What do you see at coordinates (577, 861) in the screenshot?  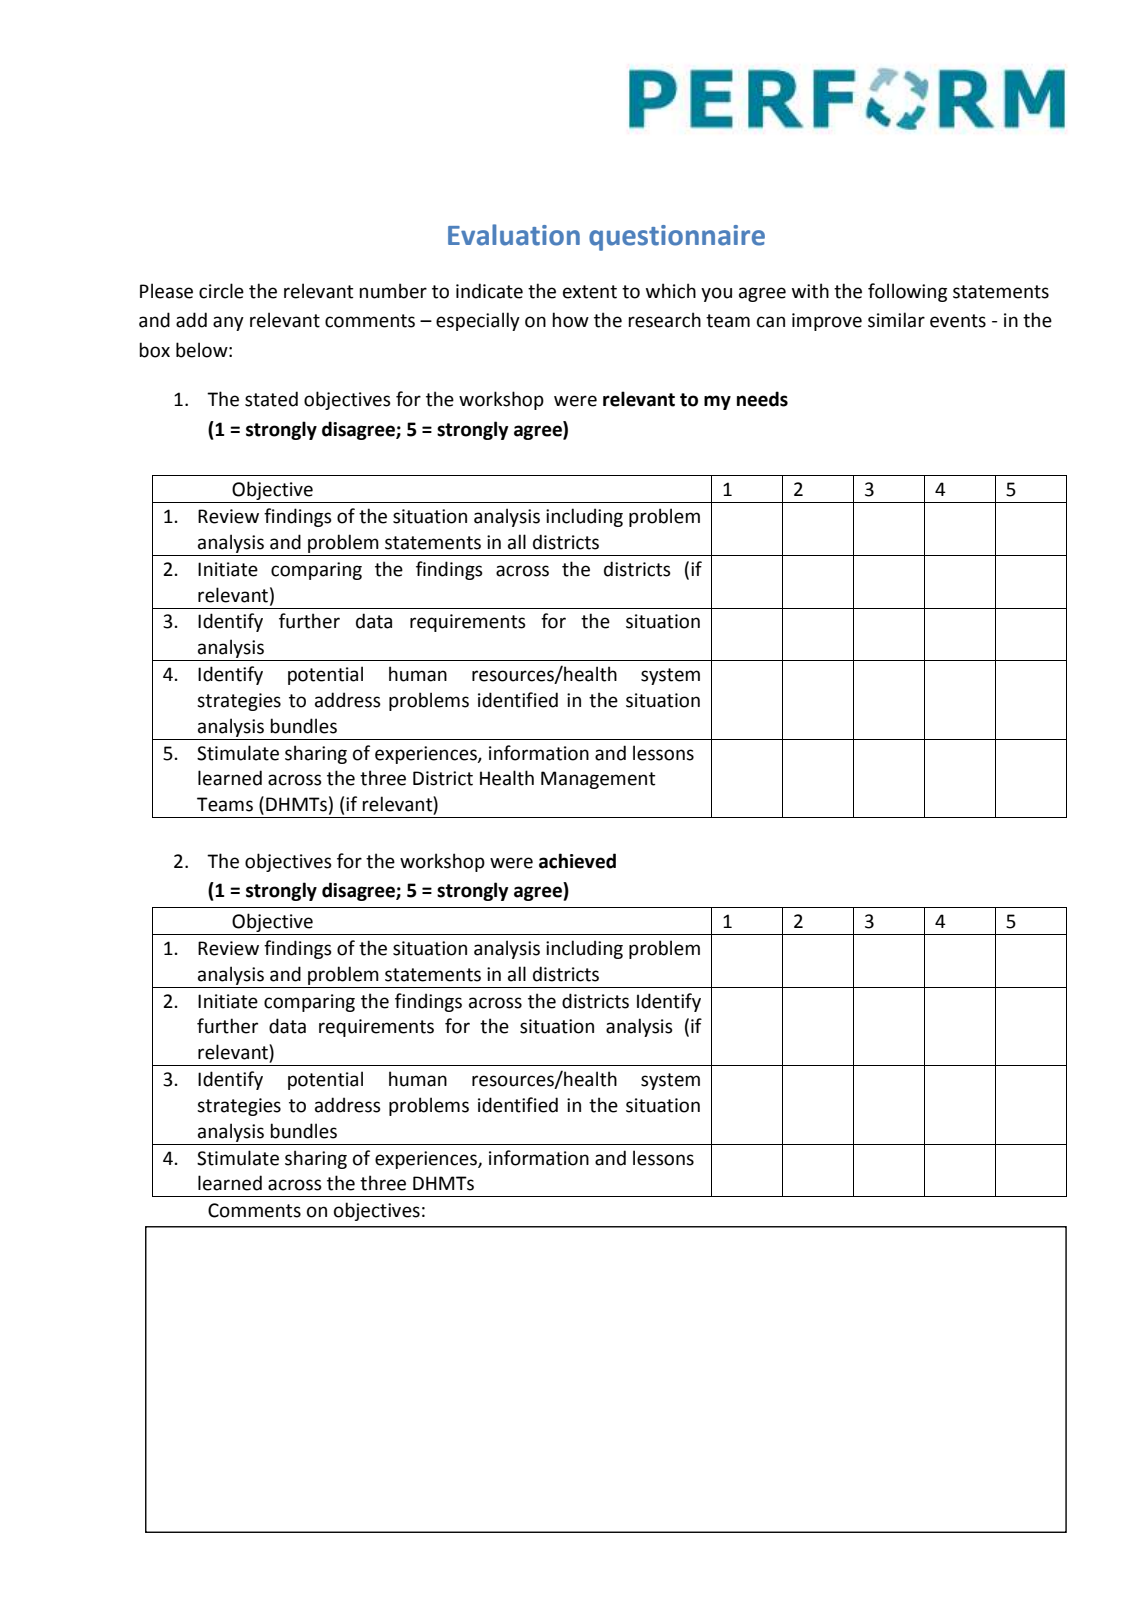 I see `achieved` at bounding box center [577, 861].
